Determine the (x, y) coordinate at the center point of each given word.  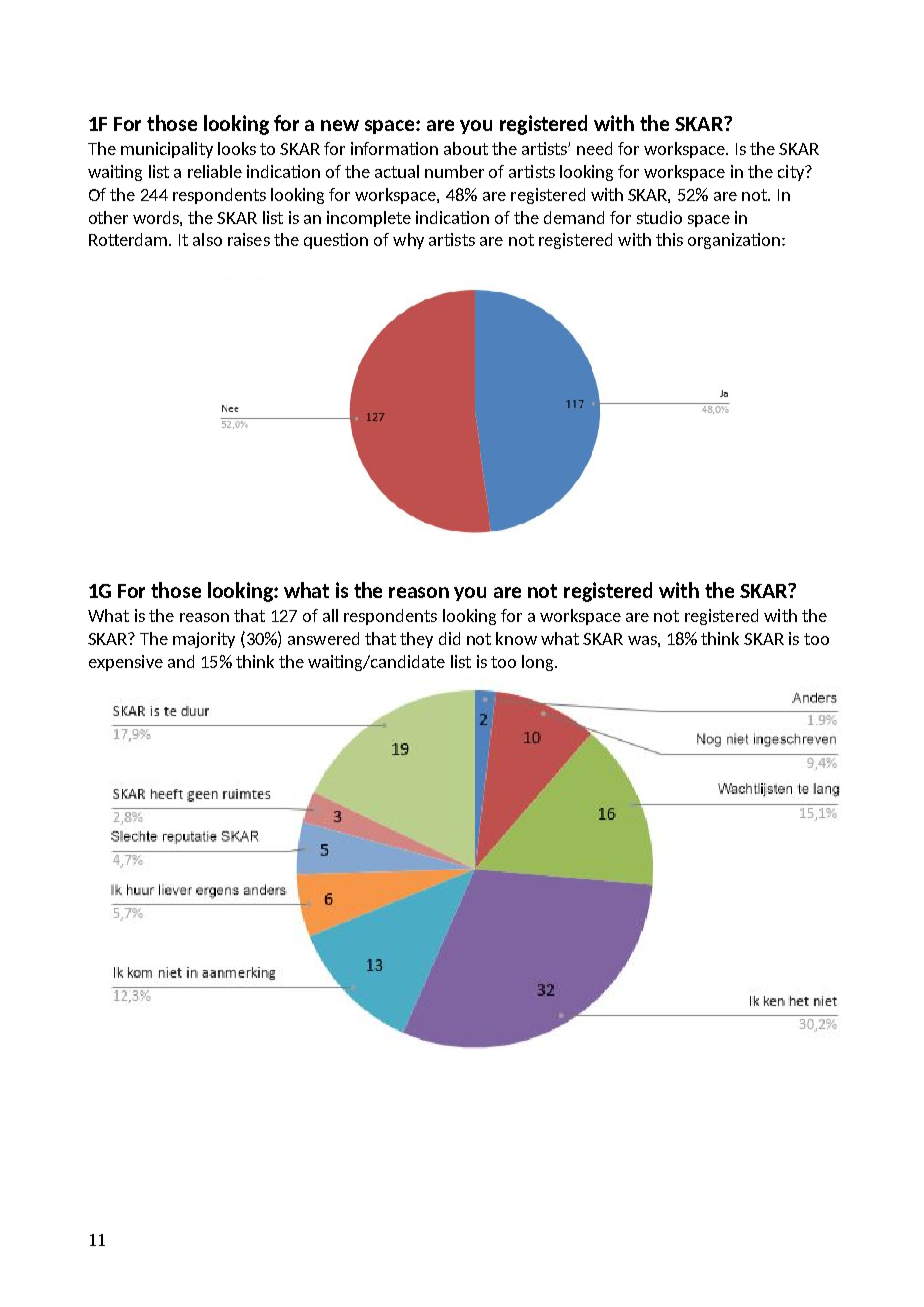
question (336, 241)
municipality (167, 150)
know (516, 638)
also (207, 239)
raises (249, 239)
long (539, 663)
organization (734, 241)
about (466, 148)
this (669, 239)
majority (204, 640)
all (330, 615)
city (792, 173)
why (408, 241)
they (416, 640)
